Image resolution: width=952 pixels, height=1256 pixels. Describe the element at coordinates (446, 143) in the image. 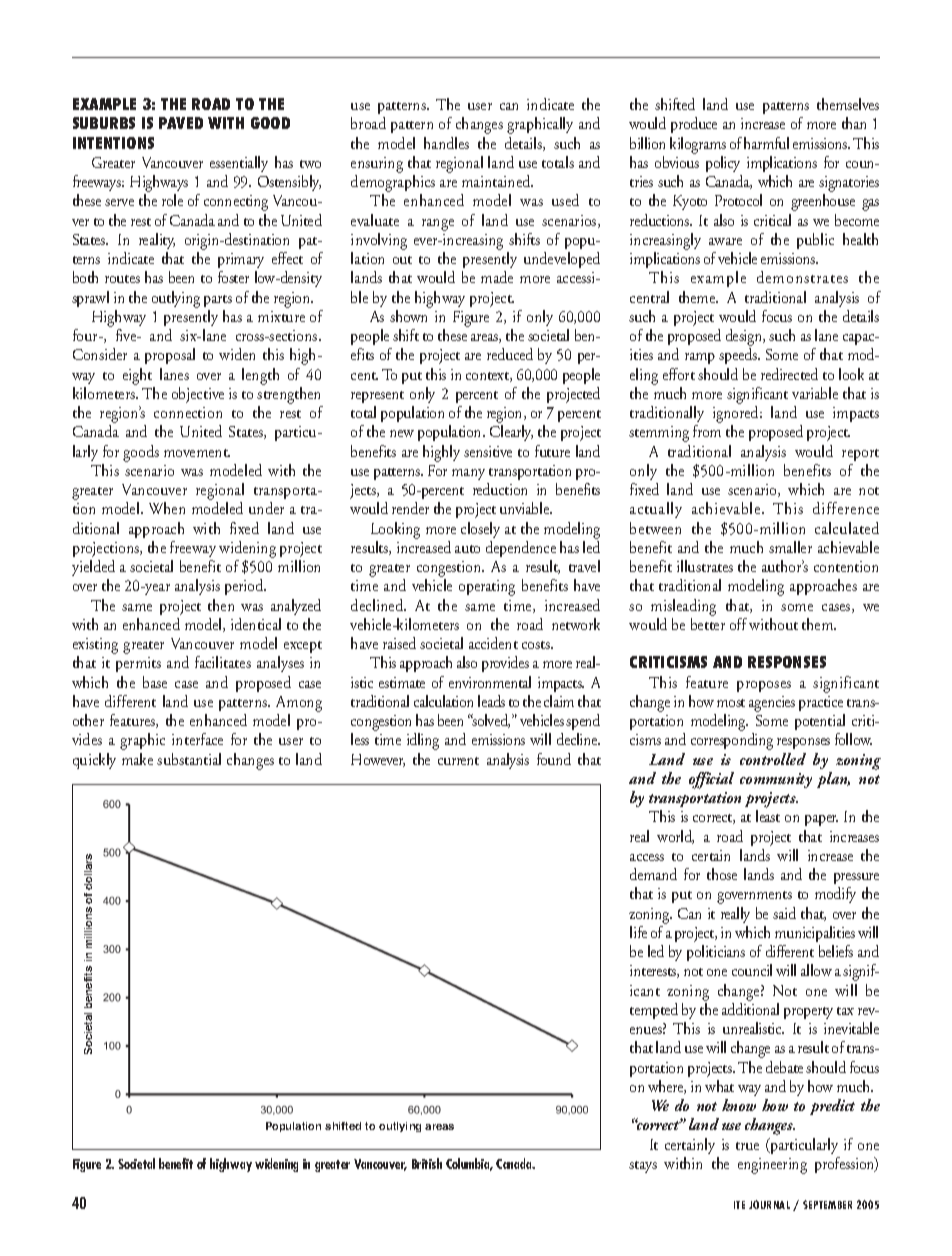

I see `handles` at that location.
